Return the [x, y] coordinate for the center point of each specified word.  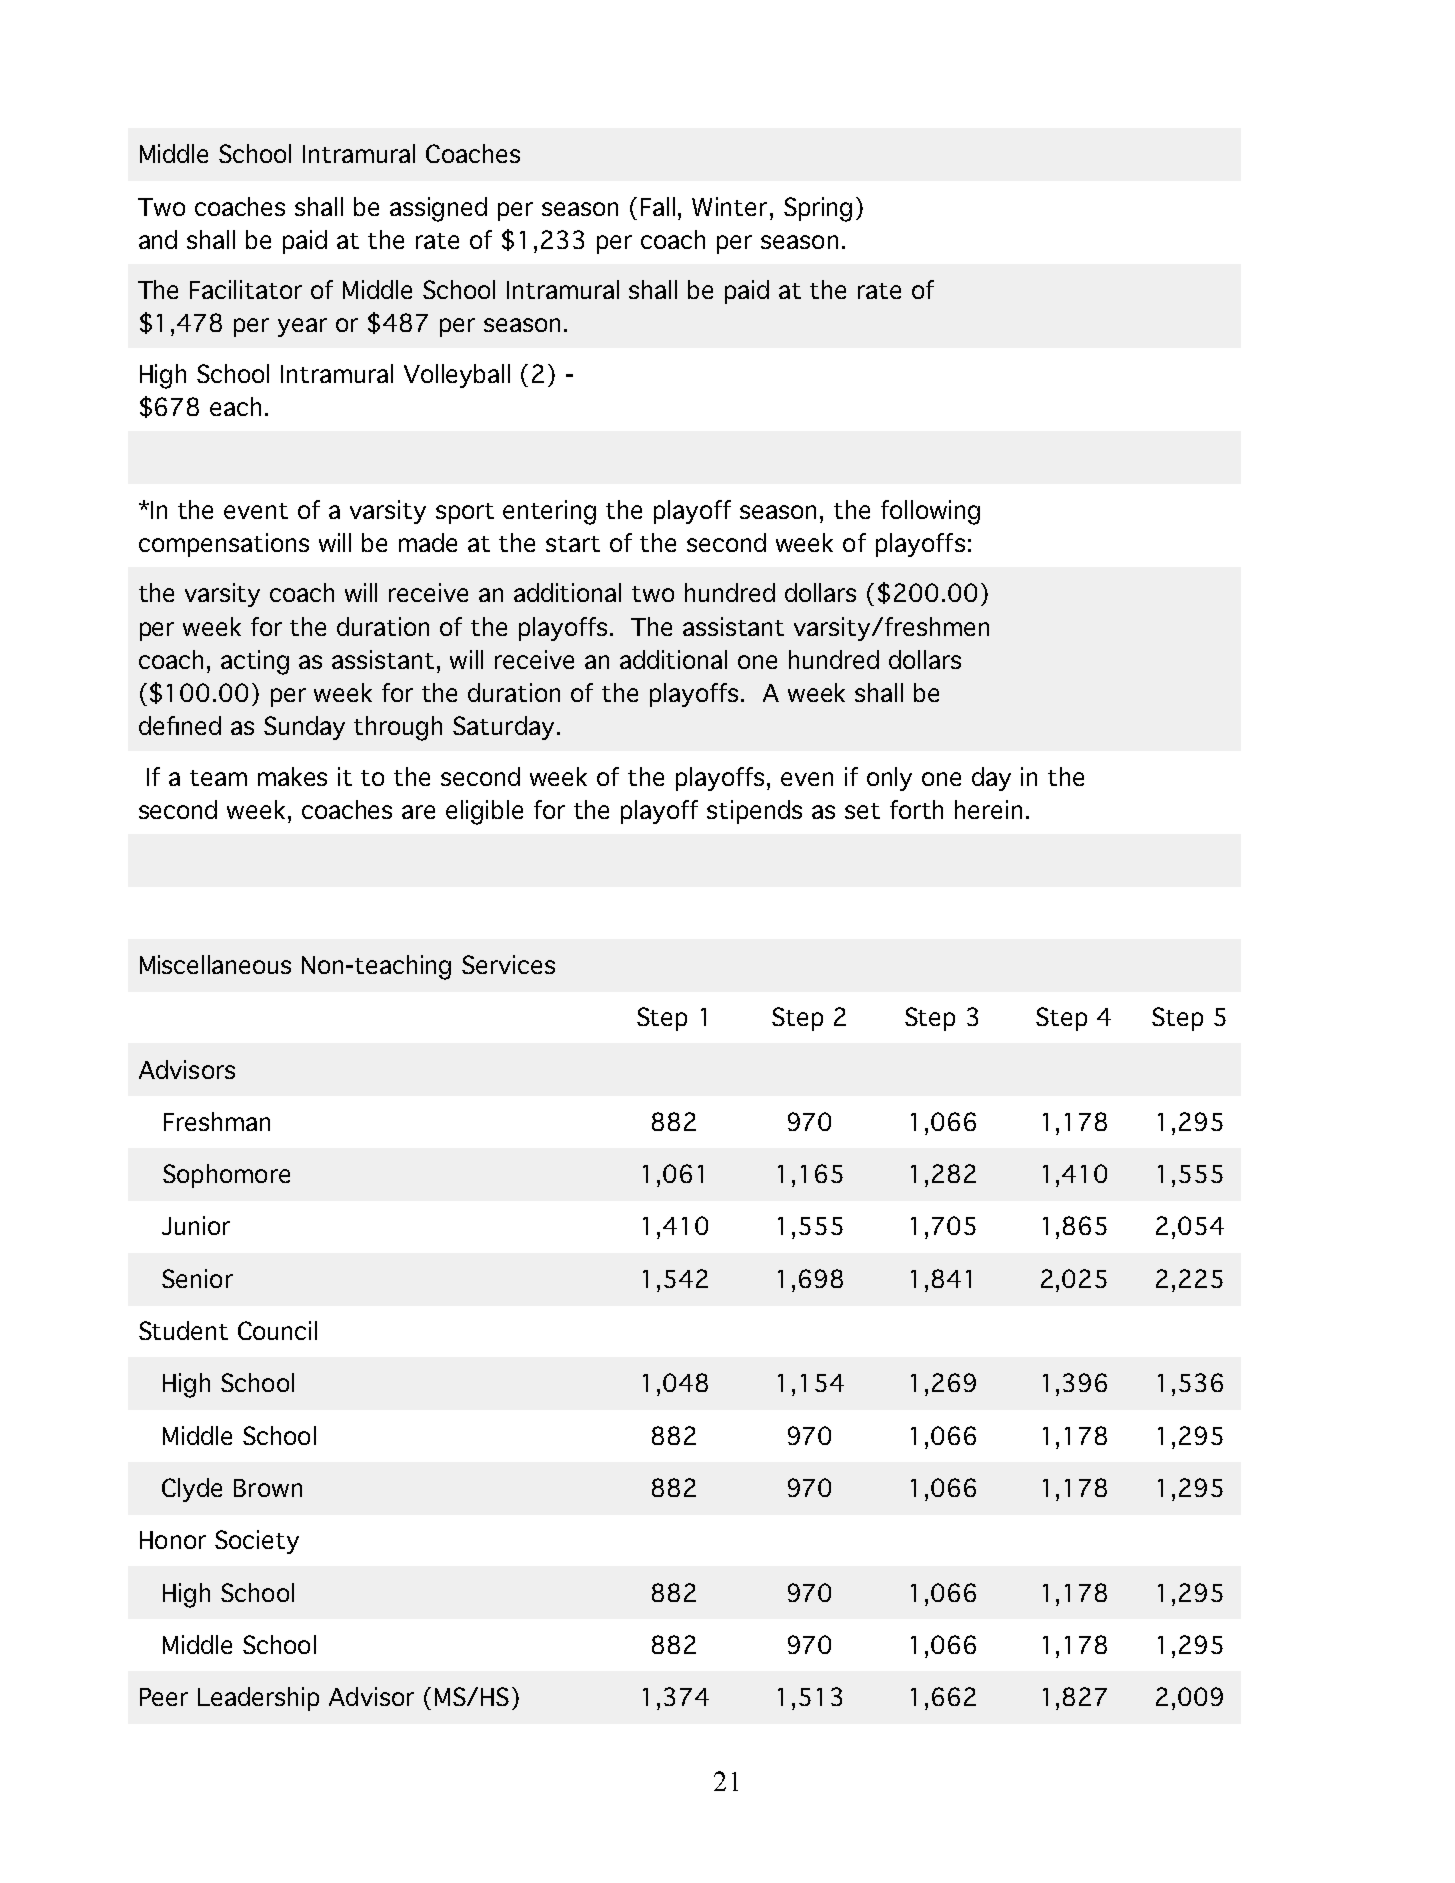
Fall [658, 206]
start [573, 544]
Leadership [258, 1699]
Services [508, 964]
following [930, 512]
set [862, 811]
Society [257, 1542]
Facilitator [246, 289]
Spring [818, 209]
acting [255, 662]
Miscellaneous [215, 964]
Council [277, 1330]
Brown [268, 1488]
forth [916, 809]
